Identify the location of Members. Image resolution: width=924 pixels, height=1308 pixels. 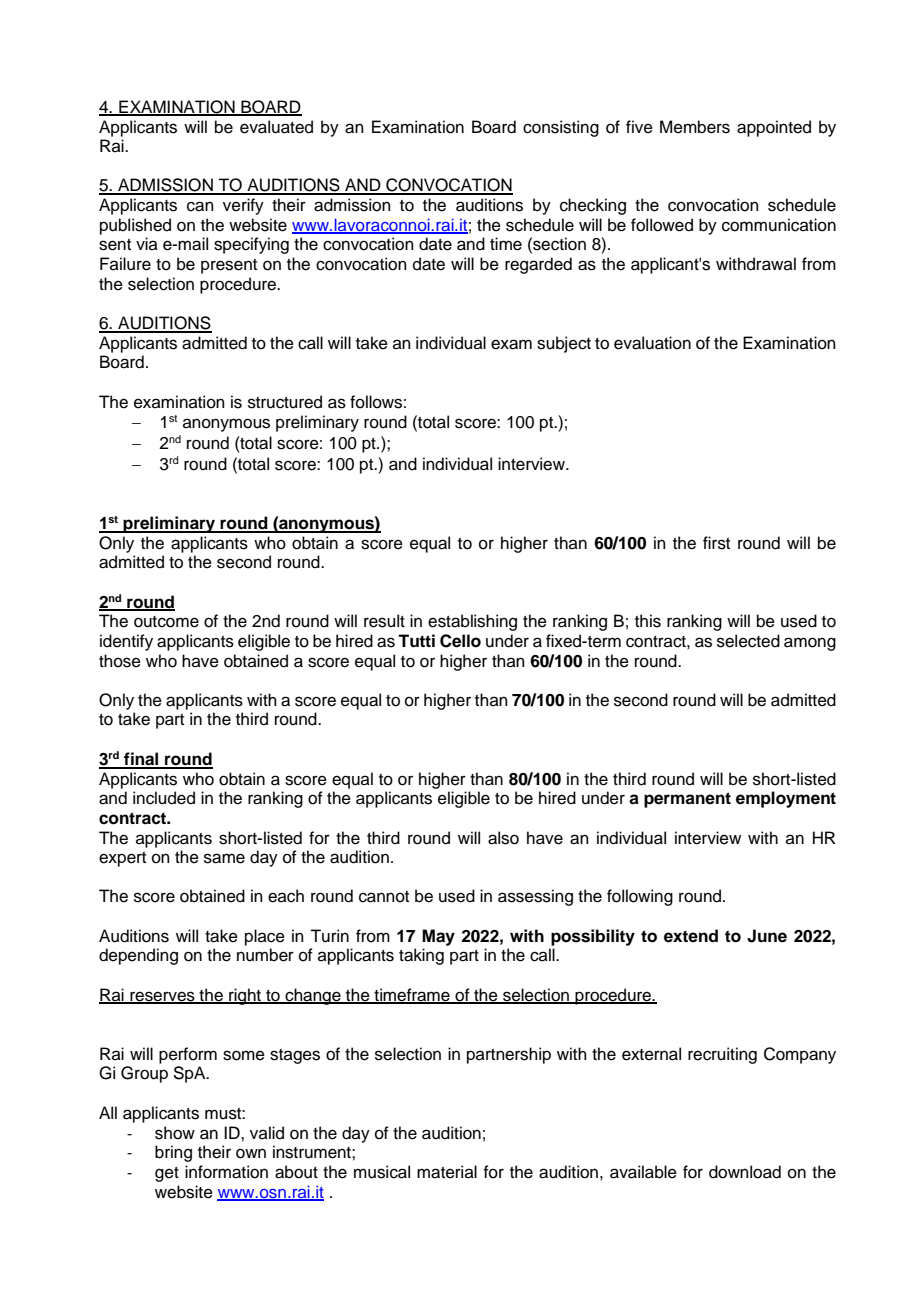
(695, 127).
